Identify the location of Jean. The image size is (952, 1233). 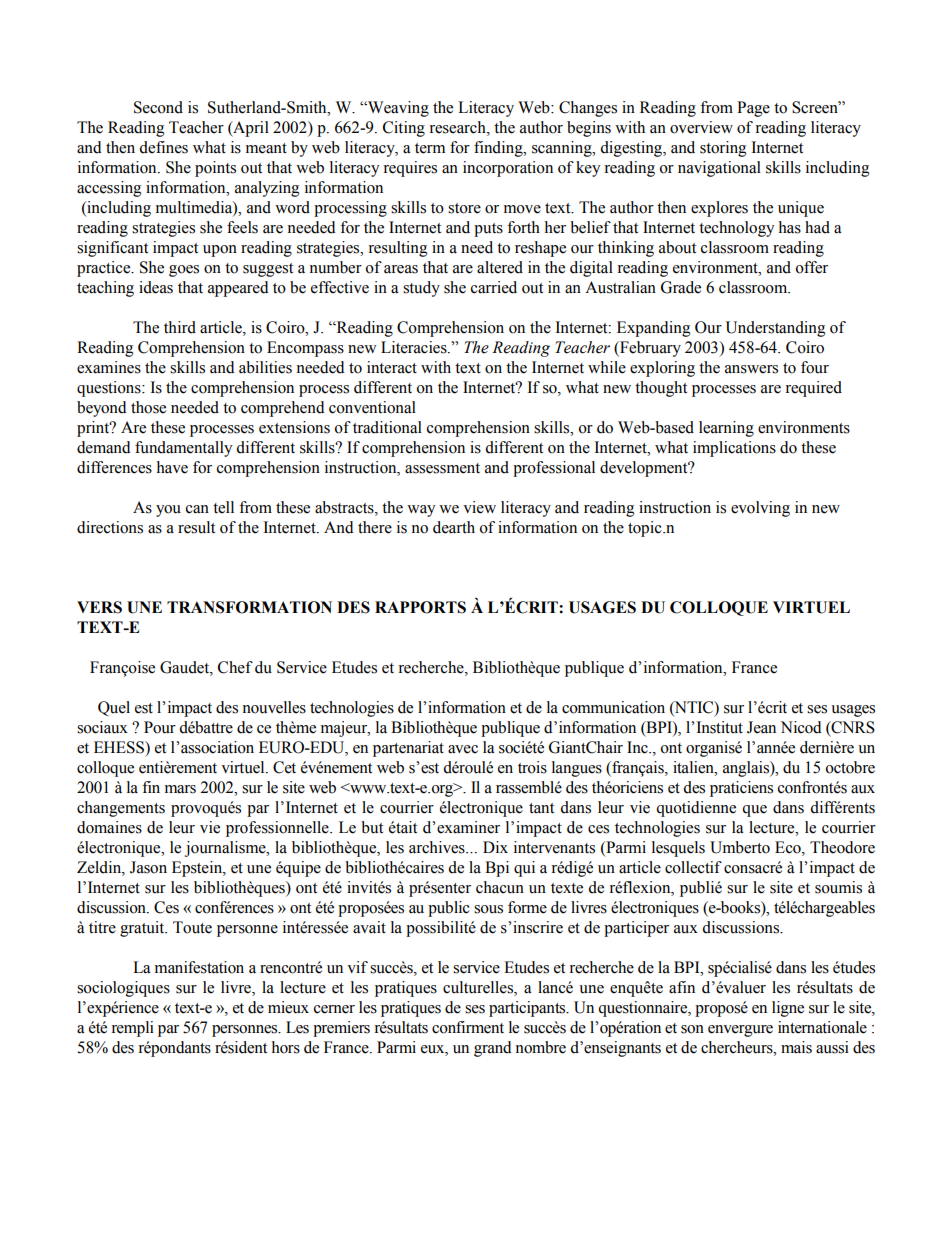
(761, 727).
